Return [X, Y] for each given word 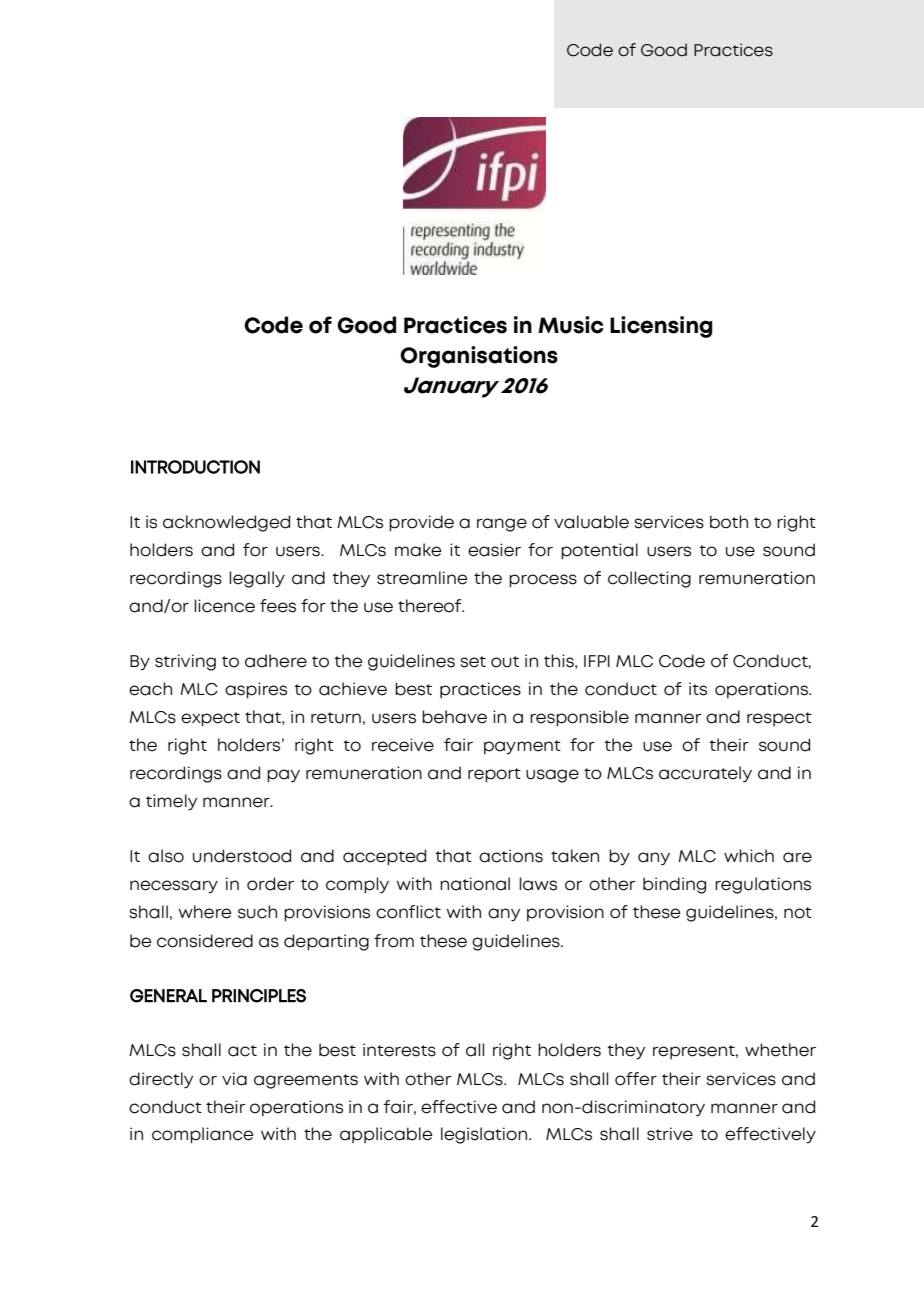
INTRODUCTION [195, 467]
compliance [203, 1135]
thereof [431, 606]
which [749, 856]
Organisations [479, 357]
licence [224, 606]
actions [511, 856]
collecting [649, 579]
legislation [485, 1135]
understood [242, 856]
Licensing [661, 327]
